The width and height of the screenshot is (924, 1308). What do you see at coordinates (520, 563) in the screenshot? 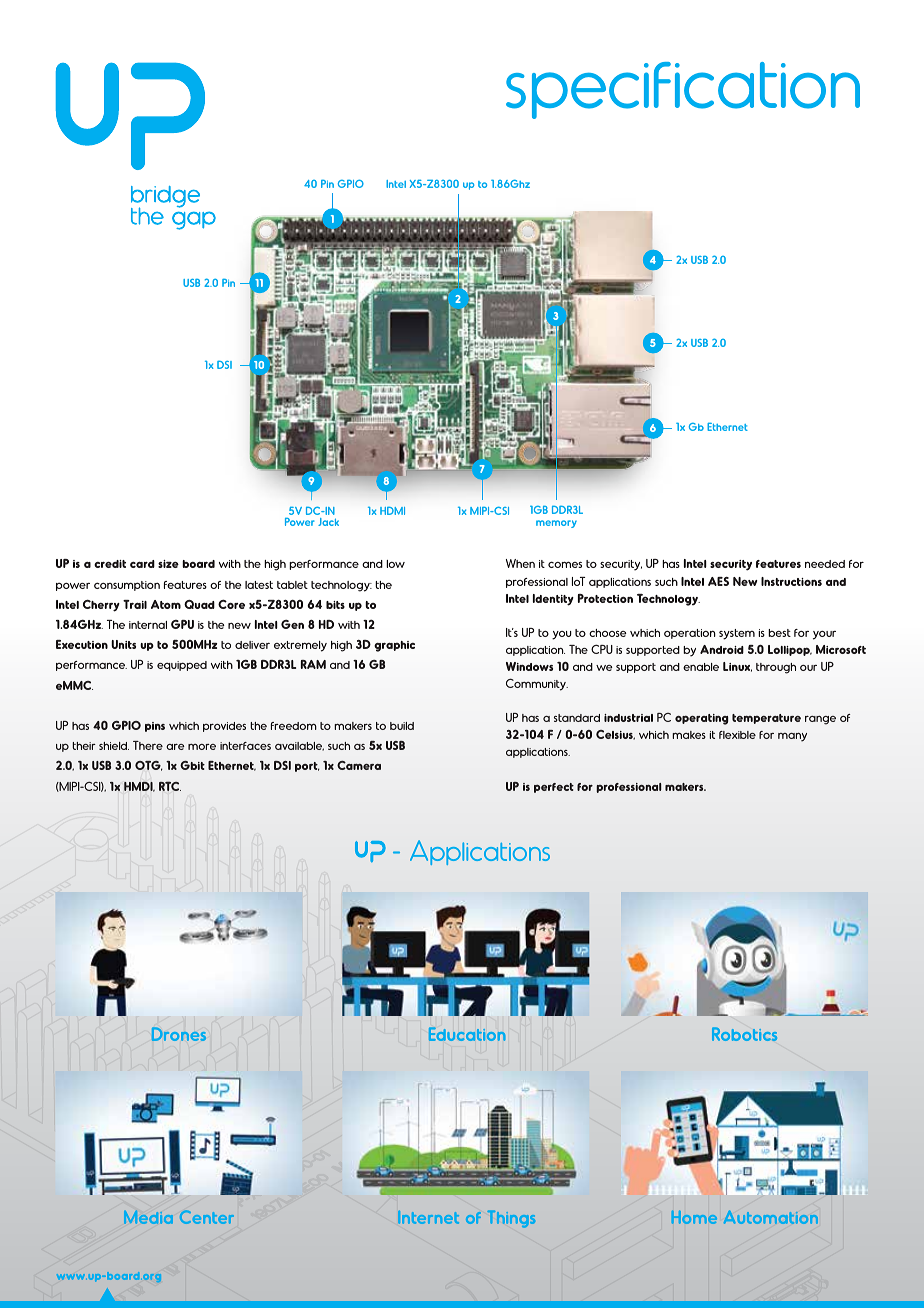
I see `When` at bounding box center [520, 563].
